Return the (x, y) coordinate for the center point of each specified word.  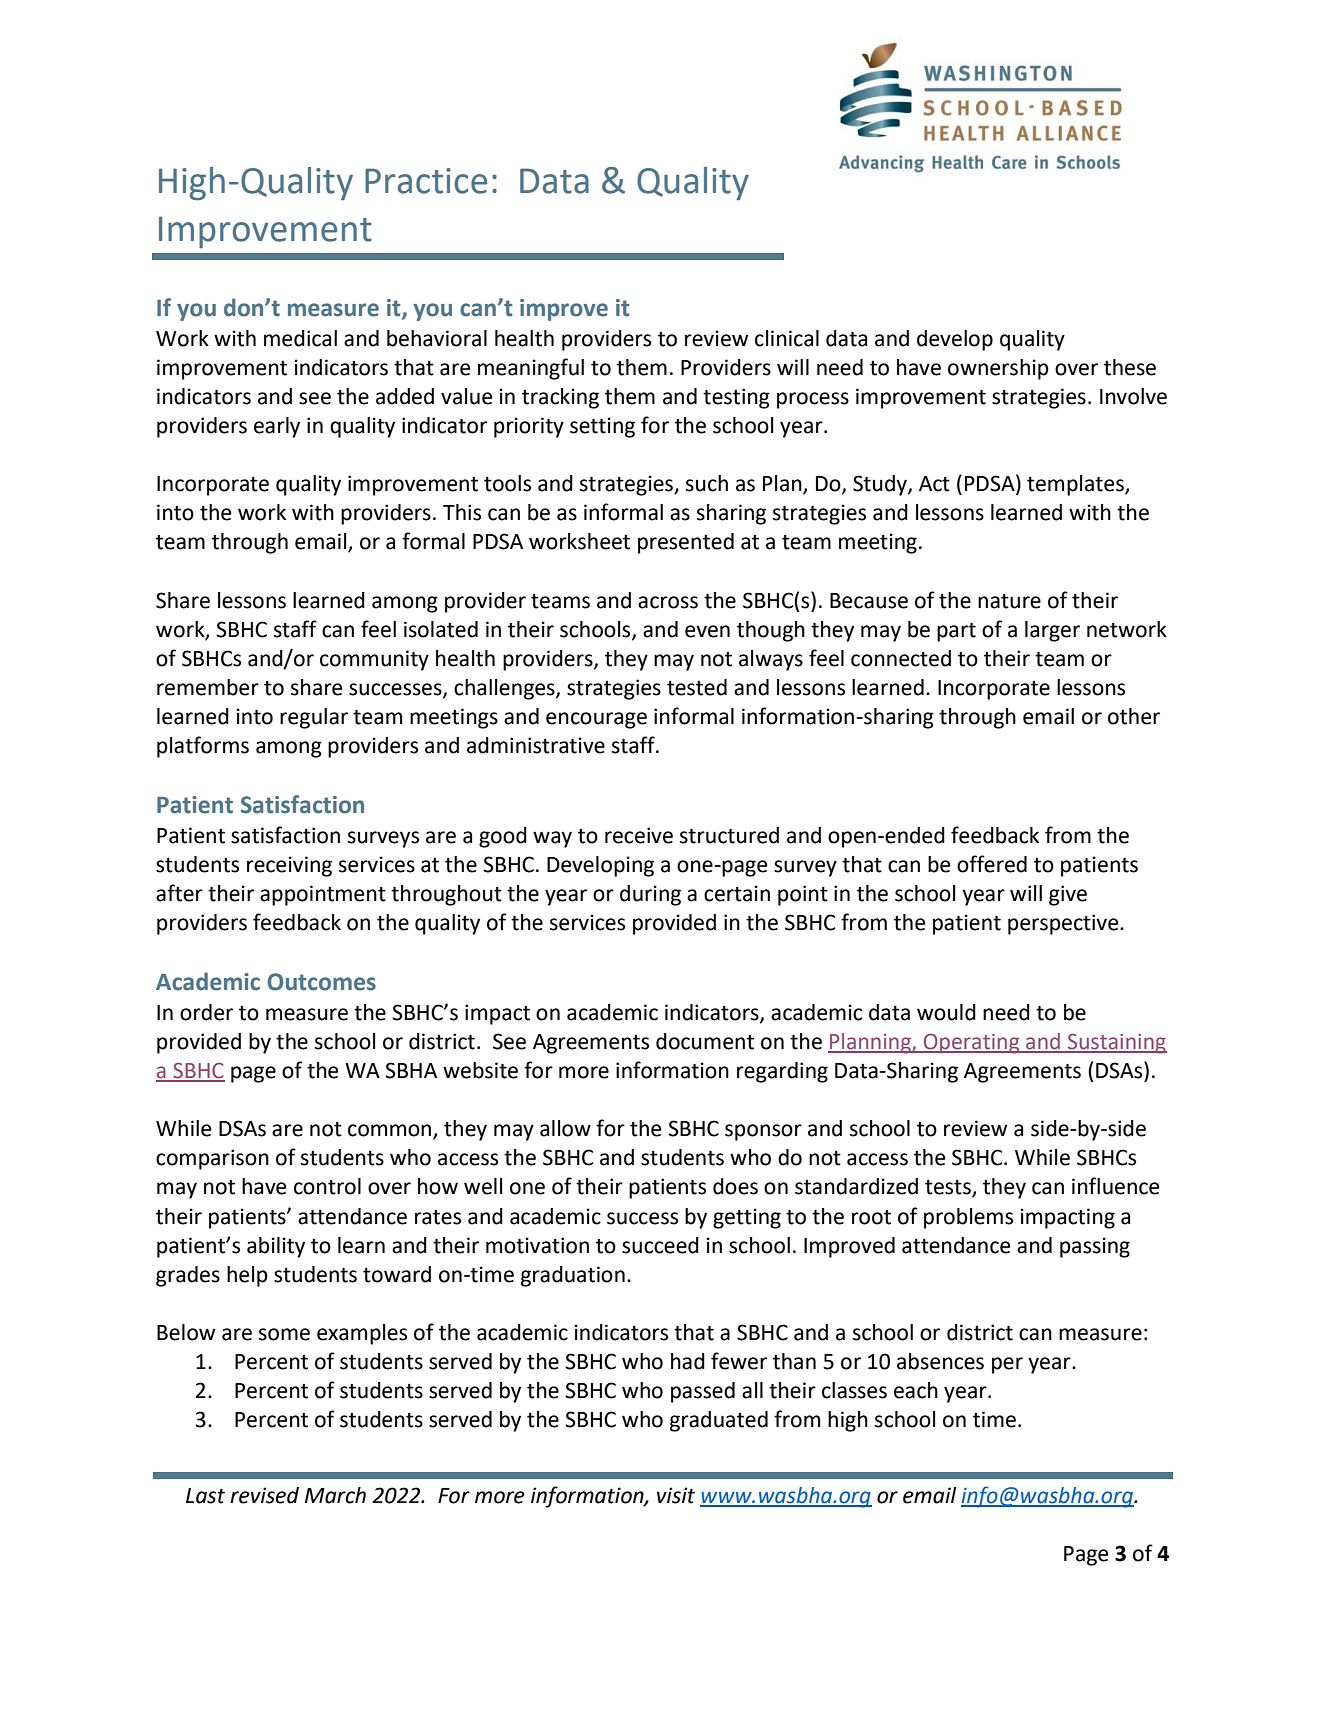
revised (264, 1495)
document (705, 1041)
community (374, 660)
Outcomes (321, 982)
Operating (972, 1044)
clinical (787, 338)
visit (676, 1495)
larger (1052, 631)
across (668, 602)
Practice (426, 181)
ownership (998, 369)
